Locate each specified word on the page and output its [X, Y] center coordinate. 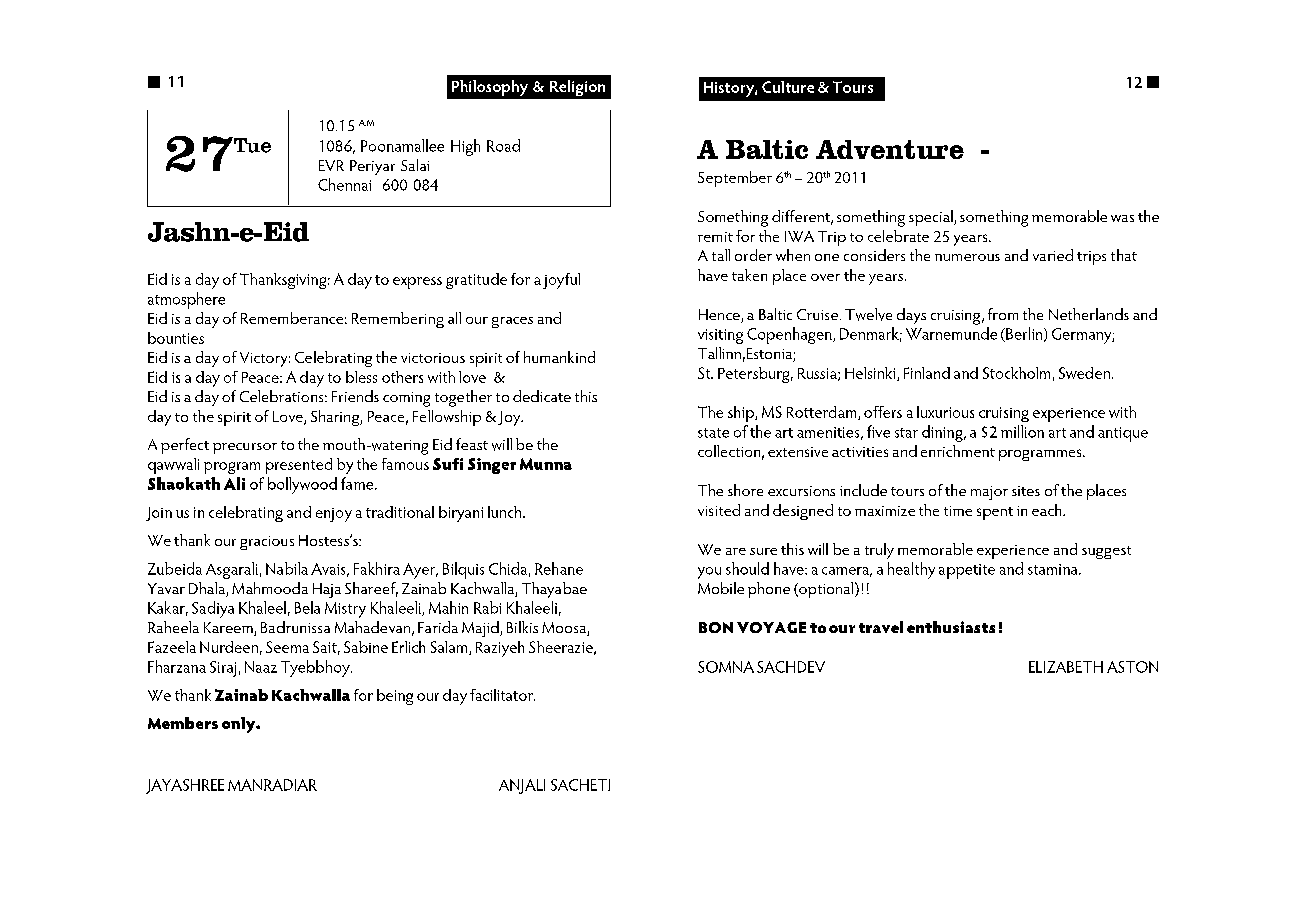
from [1003, 314]
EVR [331, 165]
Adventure [890, 149]
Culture [788, 87]
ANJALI [522, 786]
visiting [720, 336]
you [709, 573]
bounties [176, 338]
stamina [1054, 569]
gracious [267, 543]
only [240, 725]
